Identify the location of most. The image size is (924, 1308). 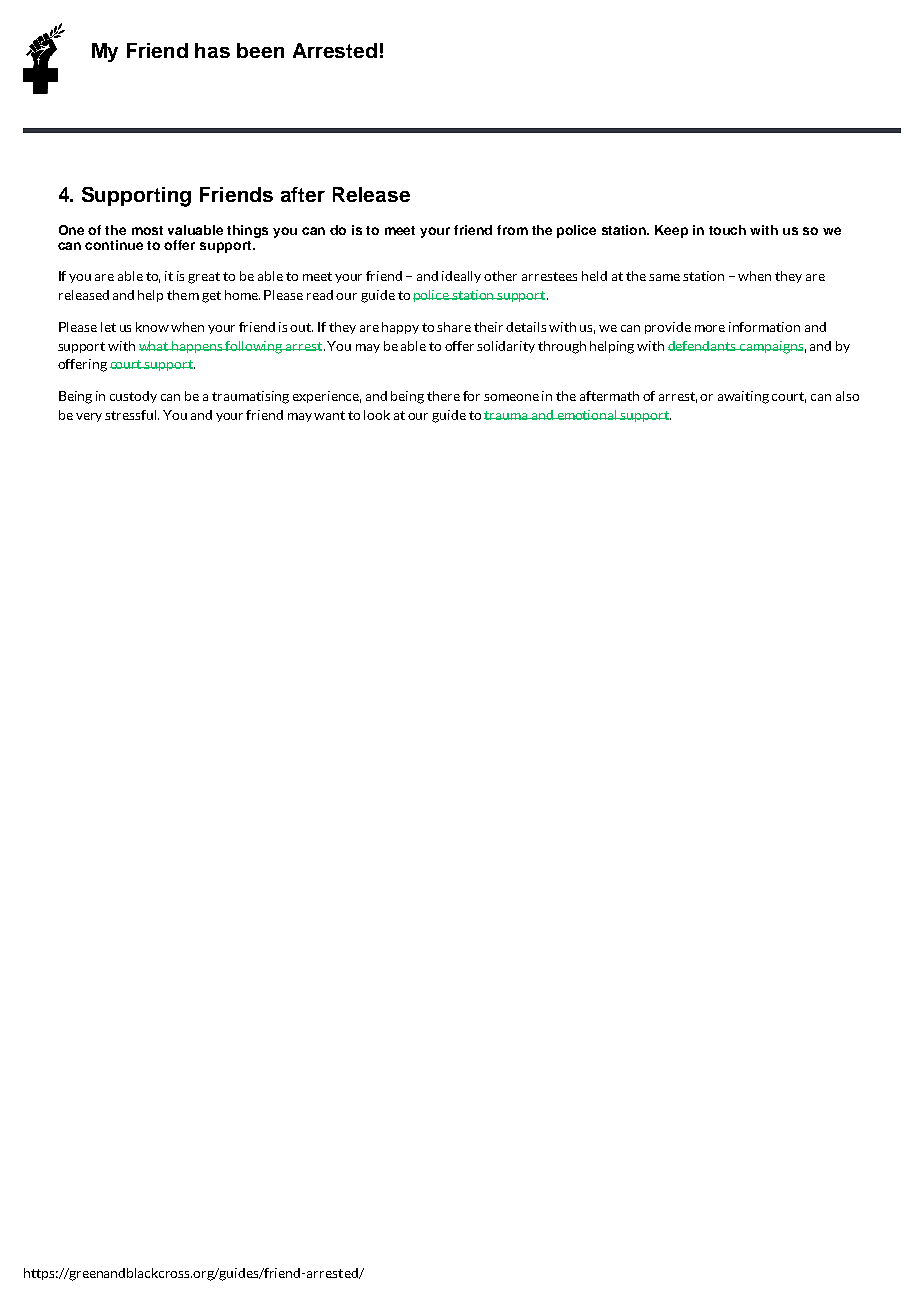
(147, 230).
